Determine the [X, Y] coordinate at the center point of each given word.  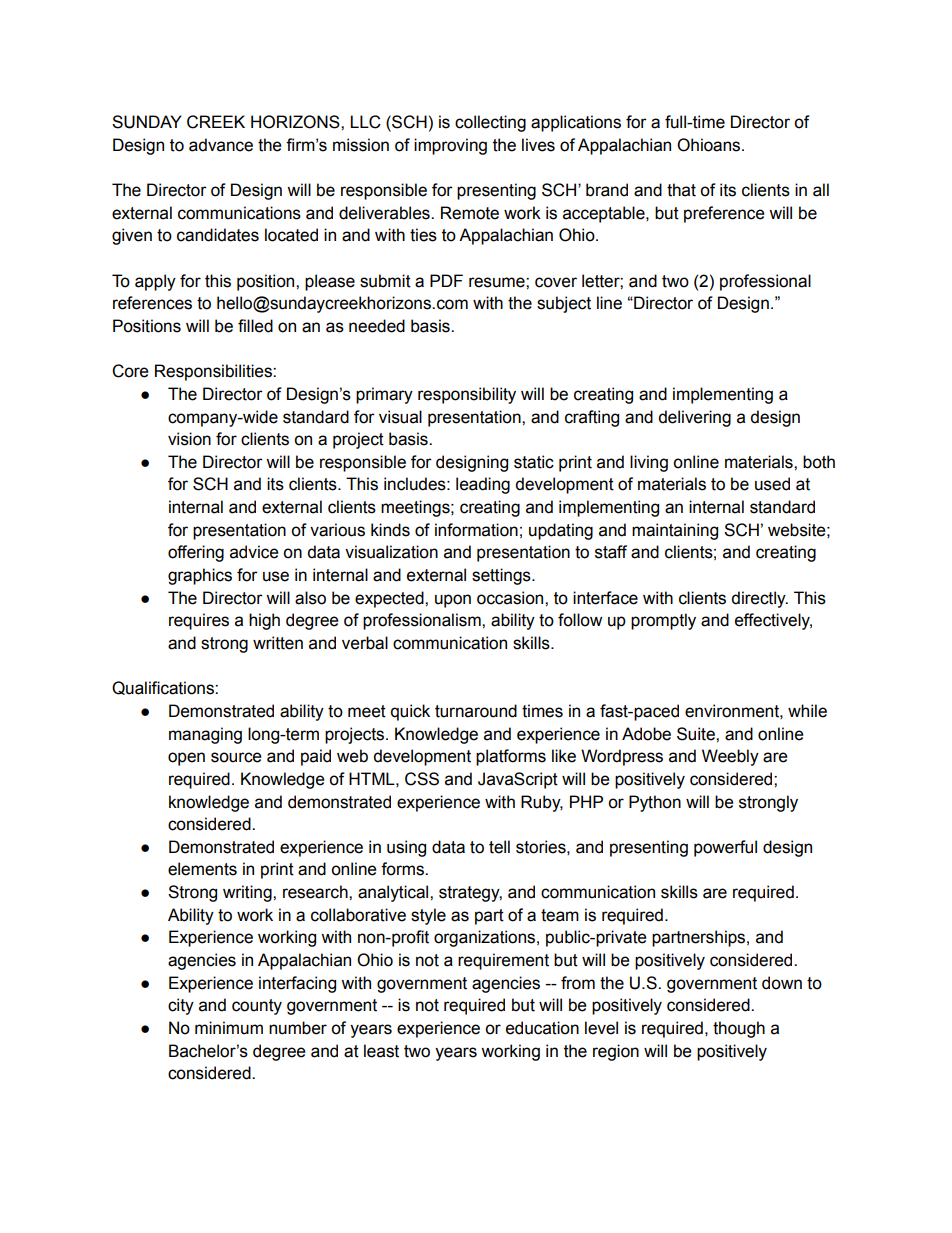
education [542, 1028]
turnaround [476, 711]
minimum [229, 1028]
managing [205, 735]
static [534, 462]
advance [221, 145]
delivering [694, 418]
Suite [697, 734]
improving [450, 146]
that [681, 190]
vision [189, 439]
